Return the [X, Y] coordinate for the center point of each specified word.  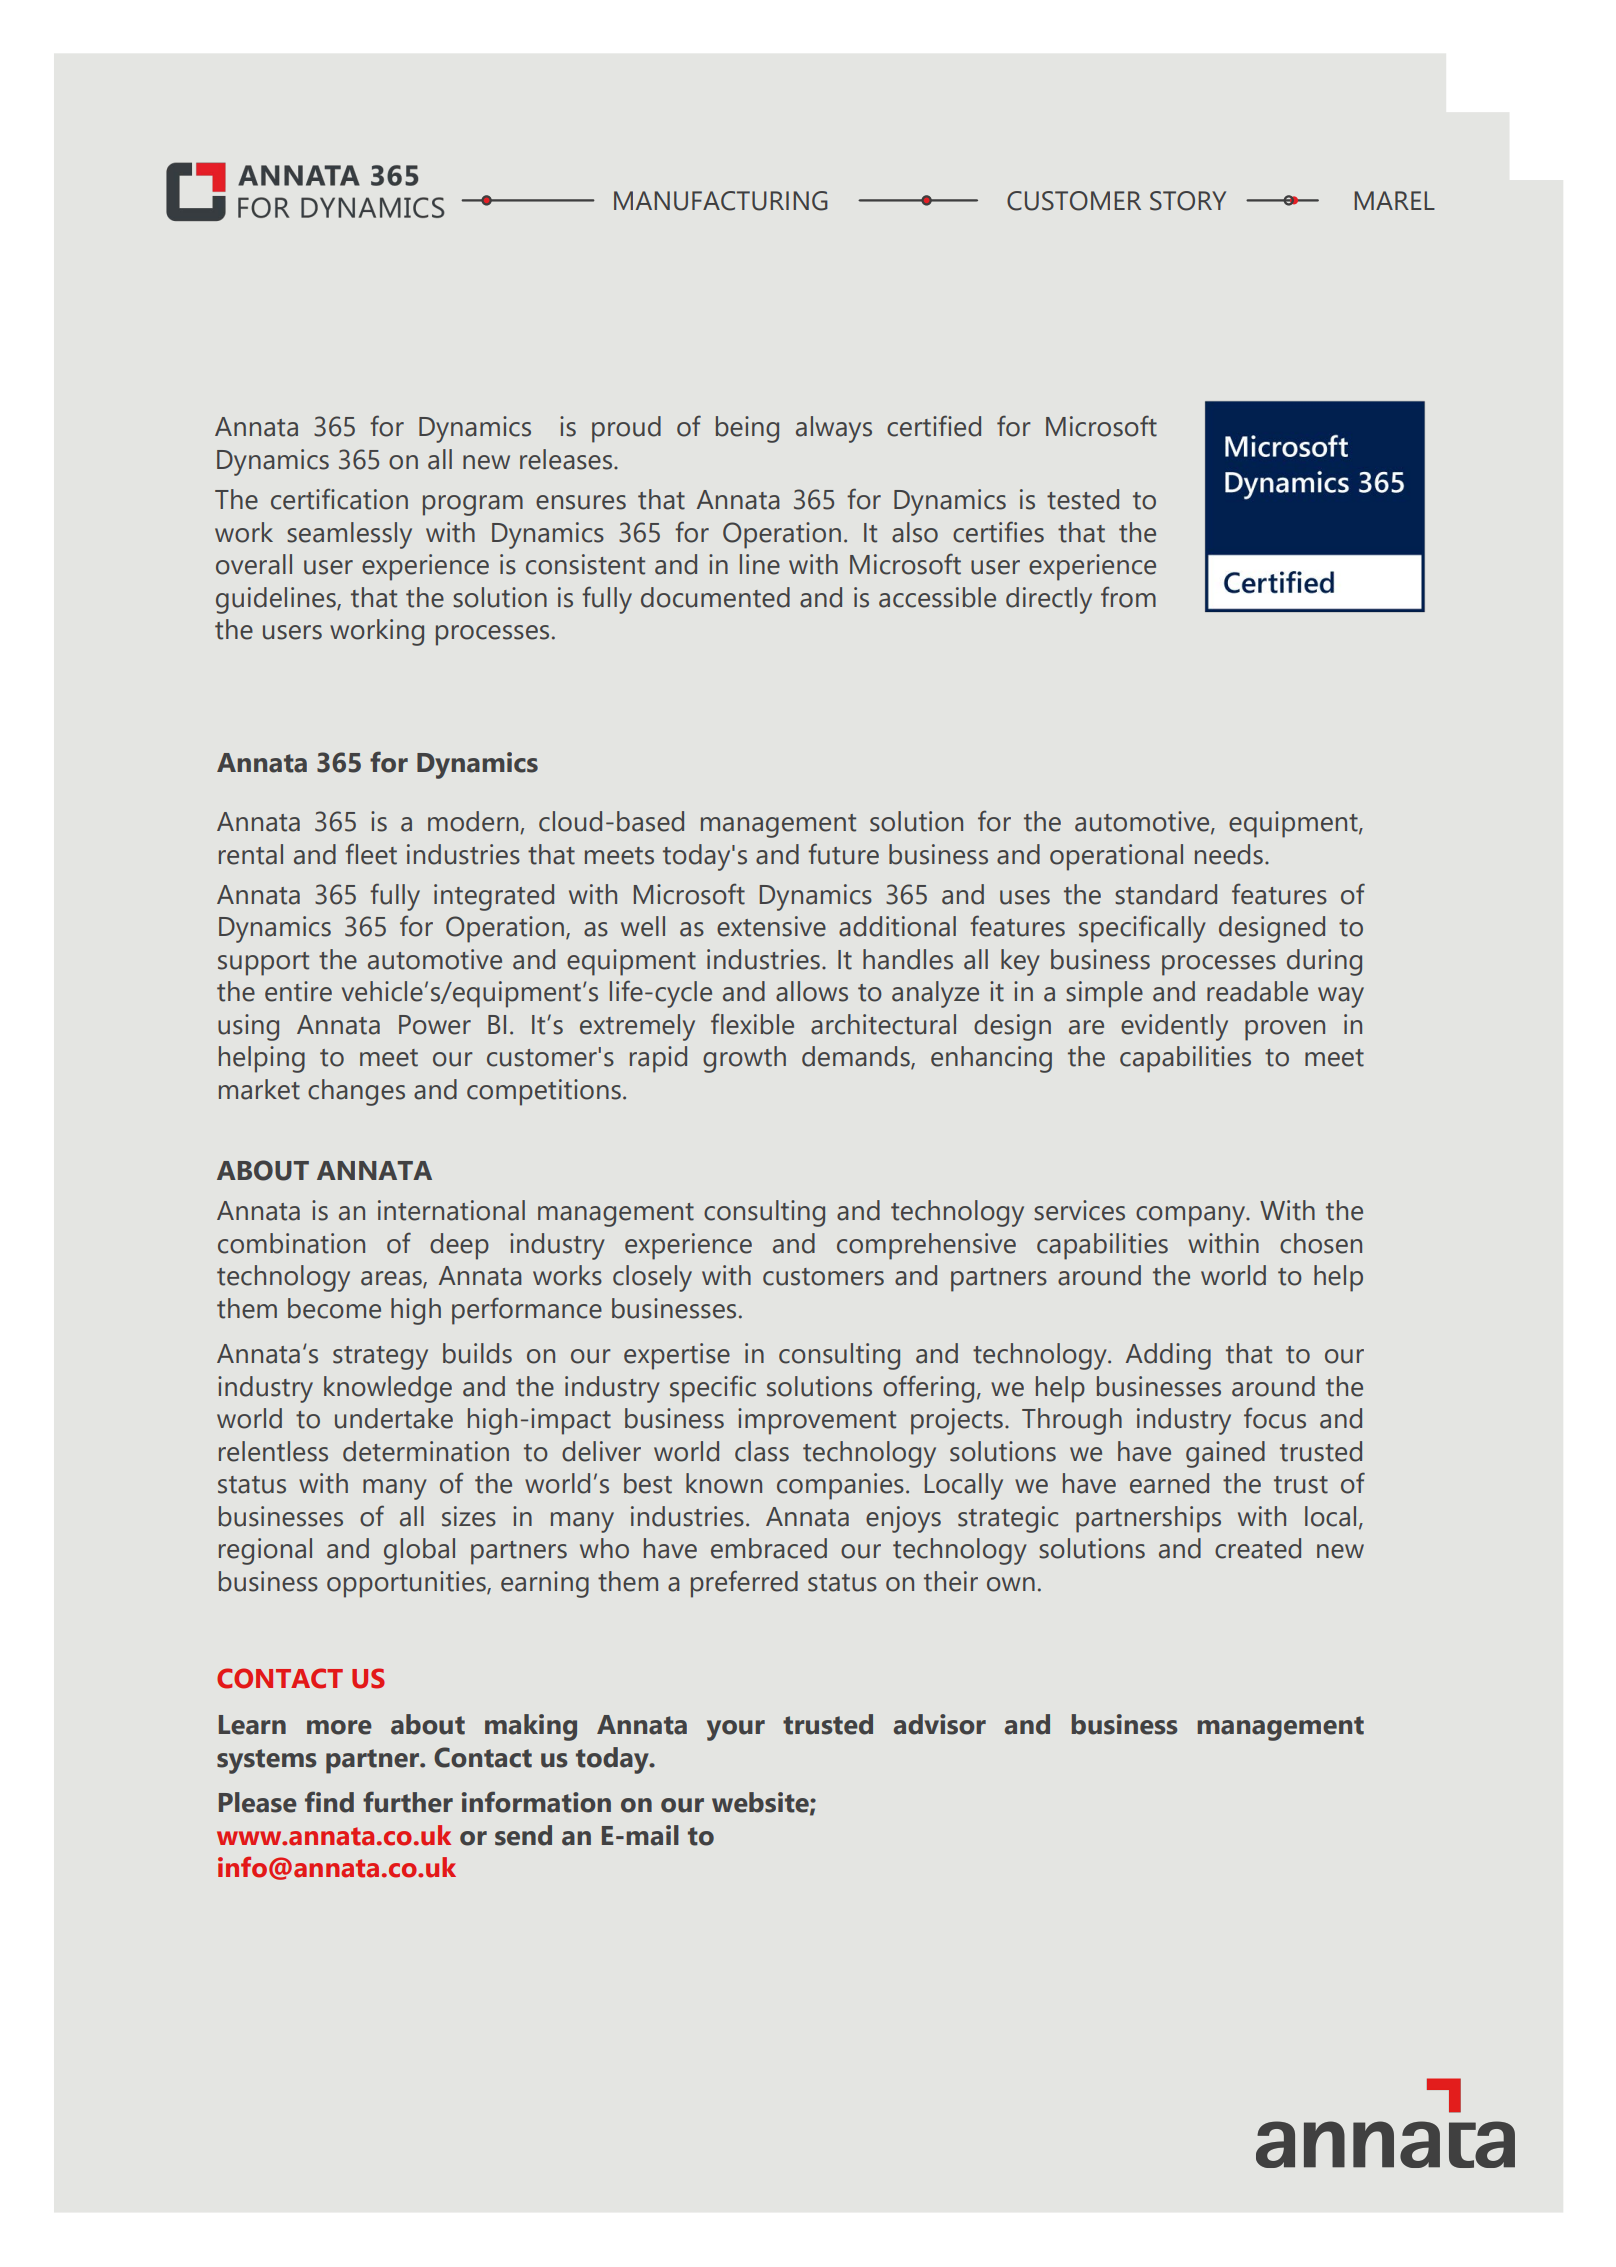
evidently [1174, 1027]
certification [339, 499]
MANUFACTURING [721, 201]
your [736, 1730]
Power [435, 1025]
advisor [940, 1724]
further [408, 1802]
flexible [752, 1024]
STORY [1188, 201]
